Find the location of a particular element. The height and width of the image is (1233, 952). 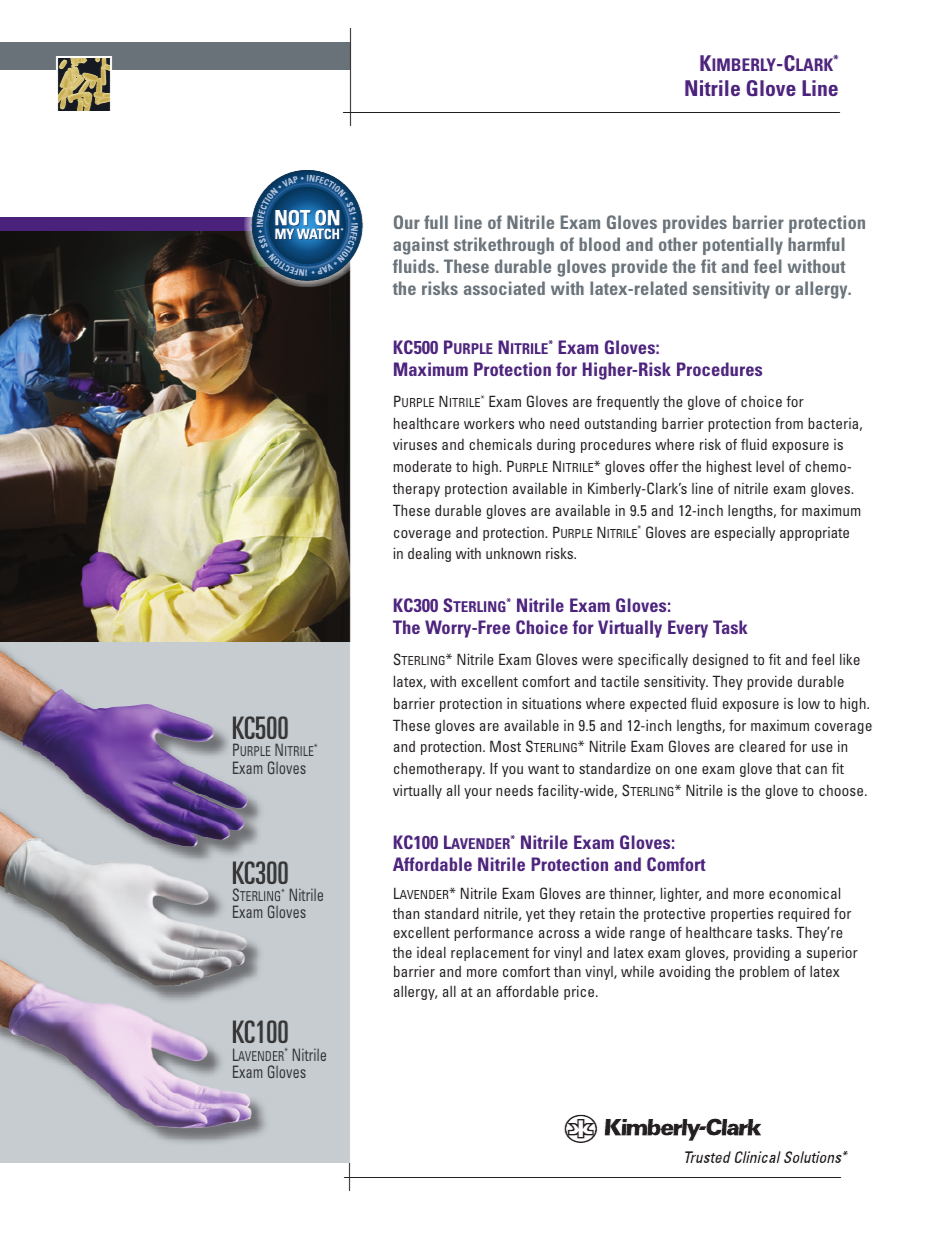

level is located at coordinates (770, 466).
